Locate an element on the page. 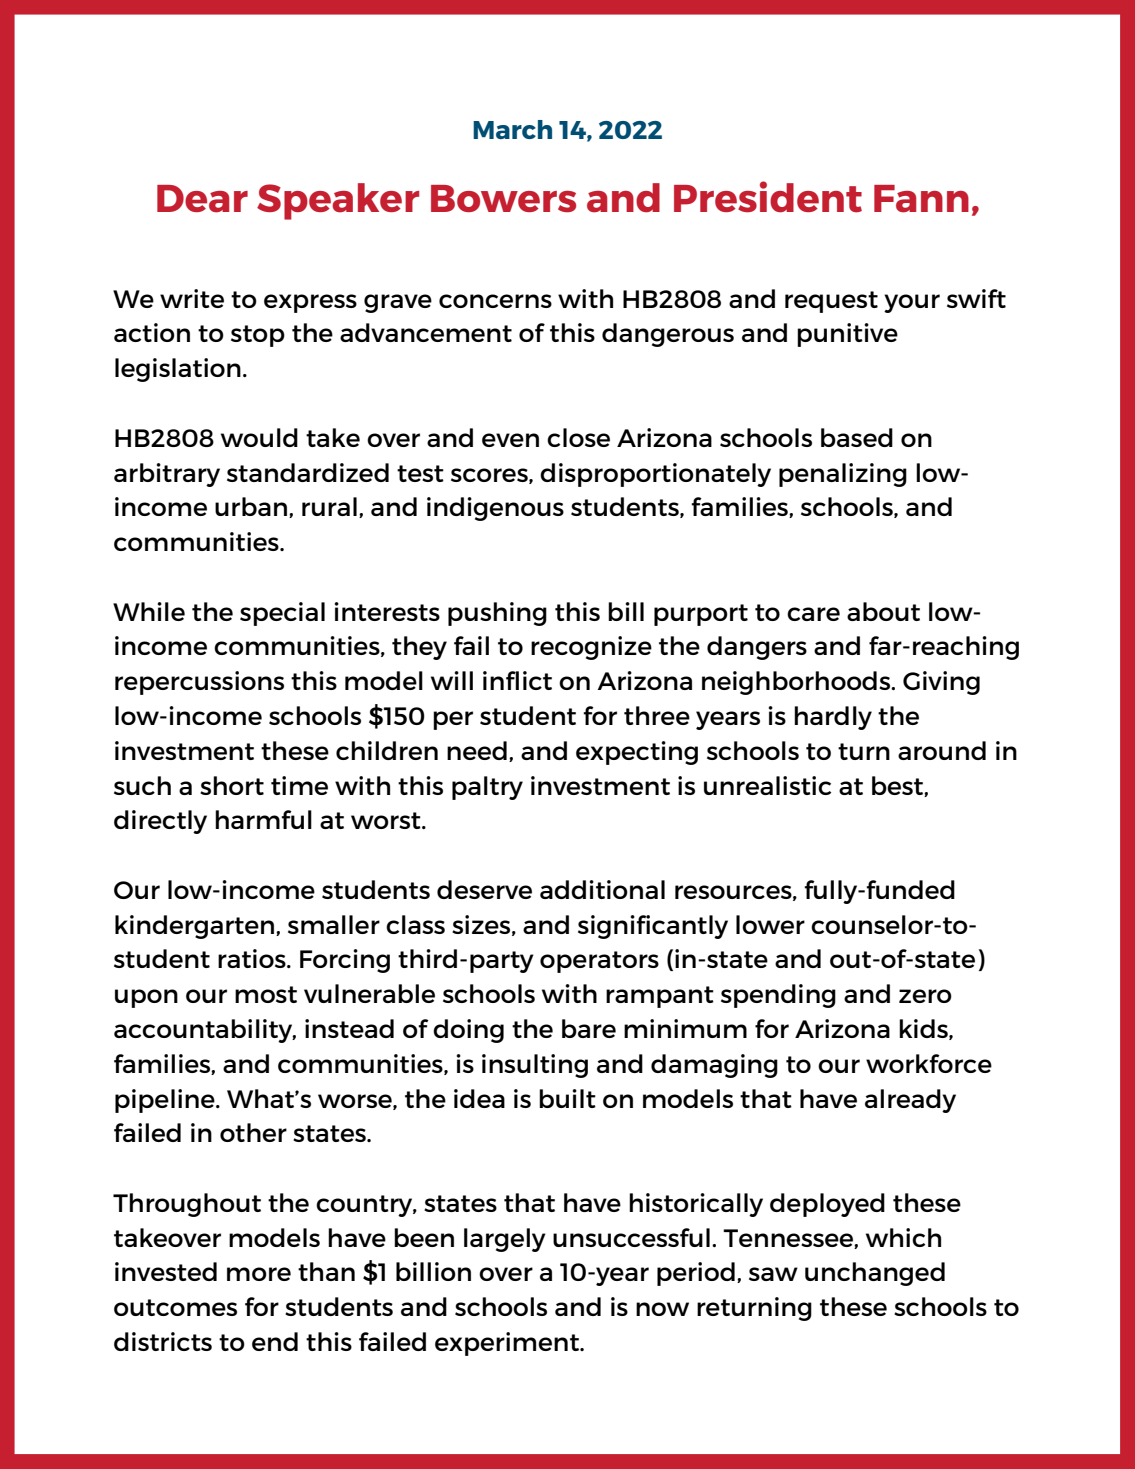 The image size is (1135, 1469). expecting is located at coordinates (637, 753).
